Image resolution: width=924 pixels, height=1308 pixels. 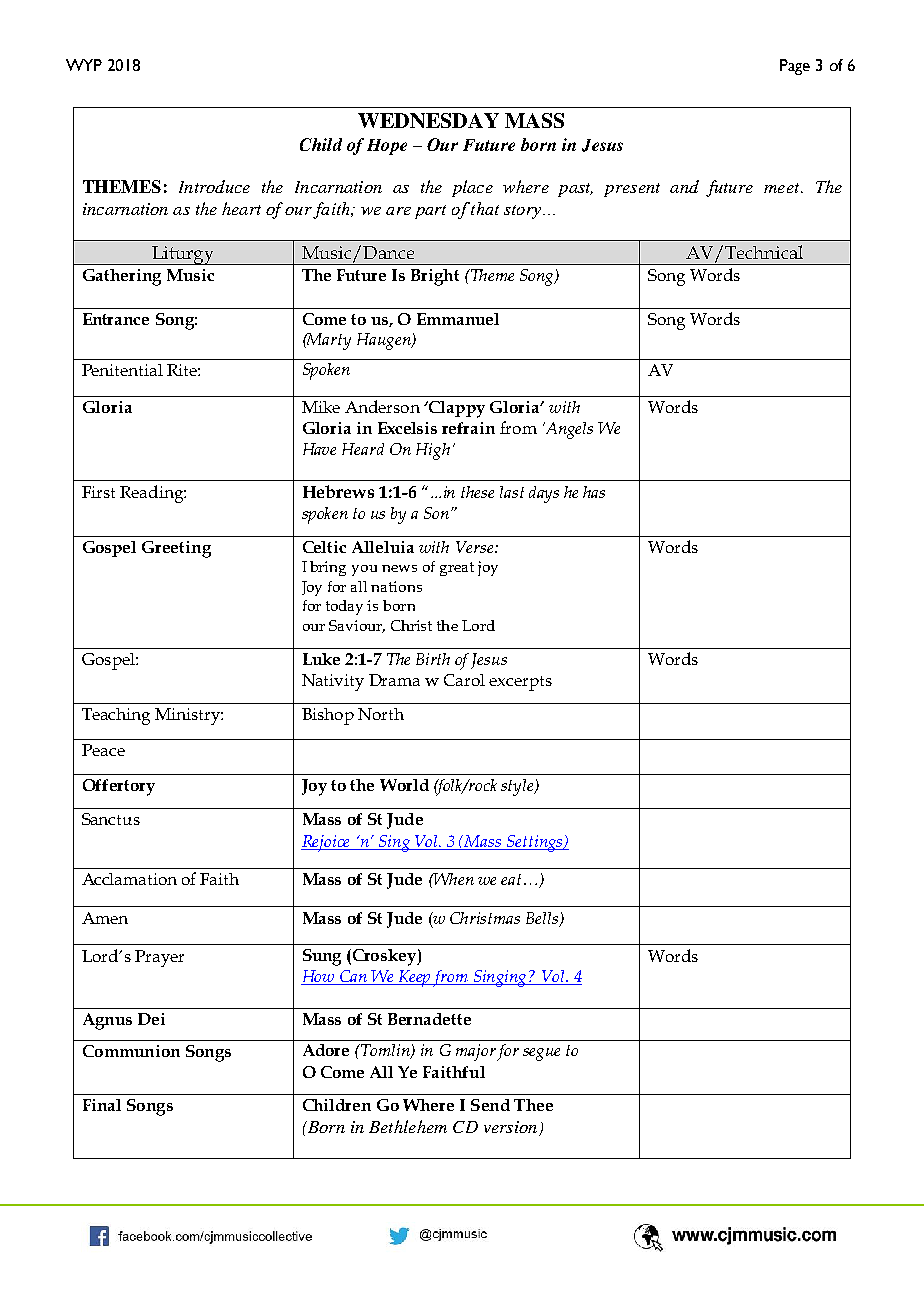 I want to click on WEDNESDAY, so click(x=428, y=120).
